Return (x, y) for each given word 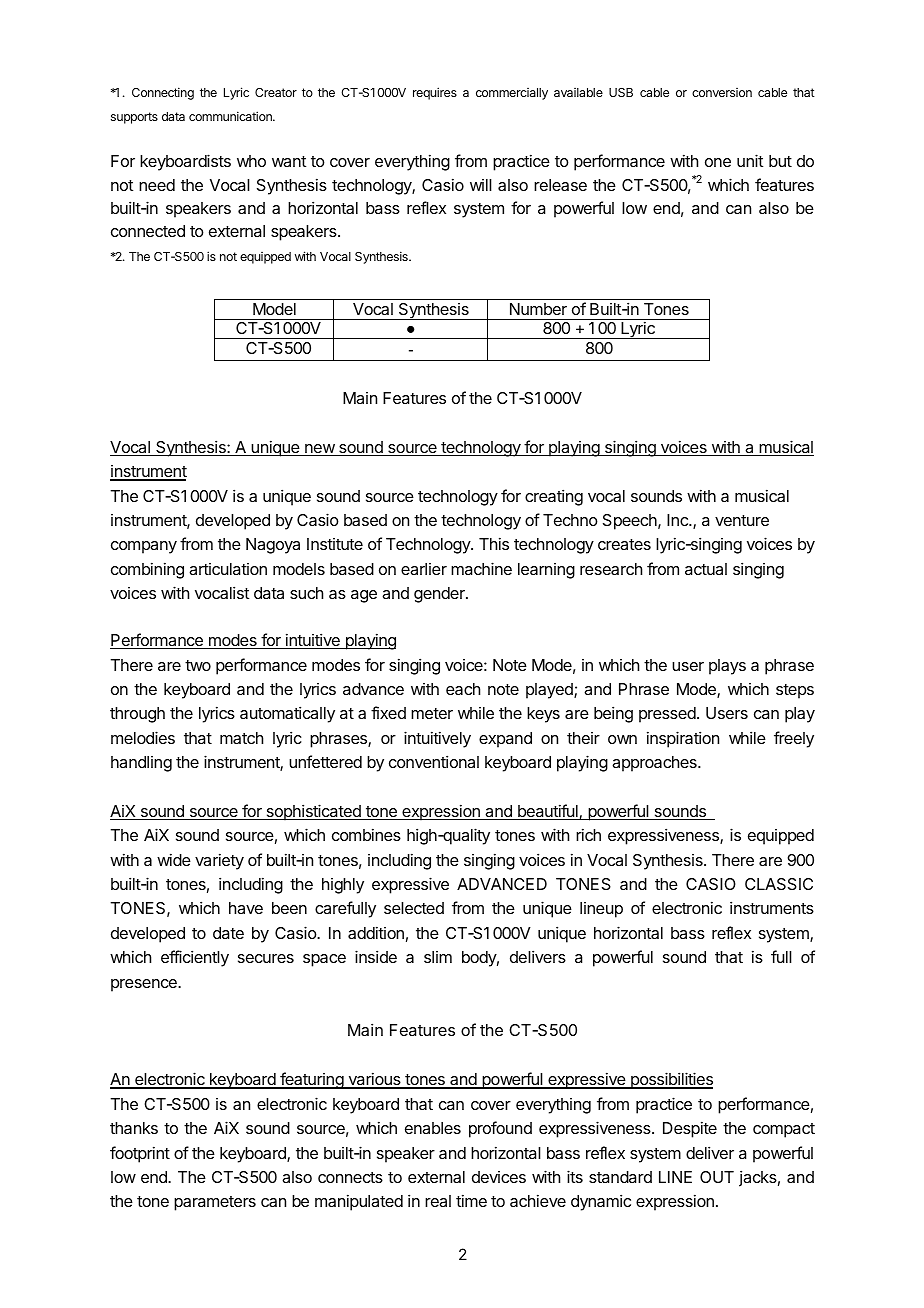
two (198, 665)
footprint (140, 1154)
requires (435, 93)
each (463, 689)
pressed (668, 715)
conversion (722, 92)
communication (231, 116)
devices (499, 1177)
